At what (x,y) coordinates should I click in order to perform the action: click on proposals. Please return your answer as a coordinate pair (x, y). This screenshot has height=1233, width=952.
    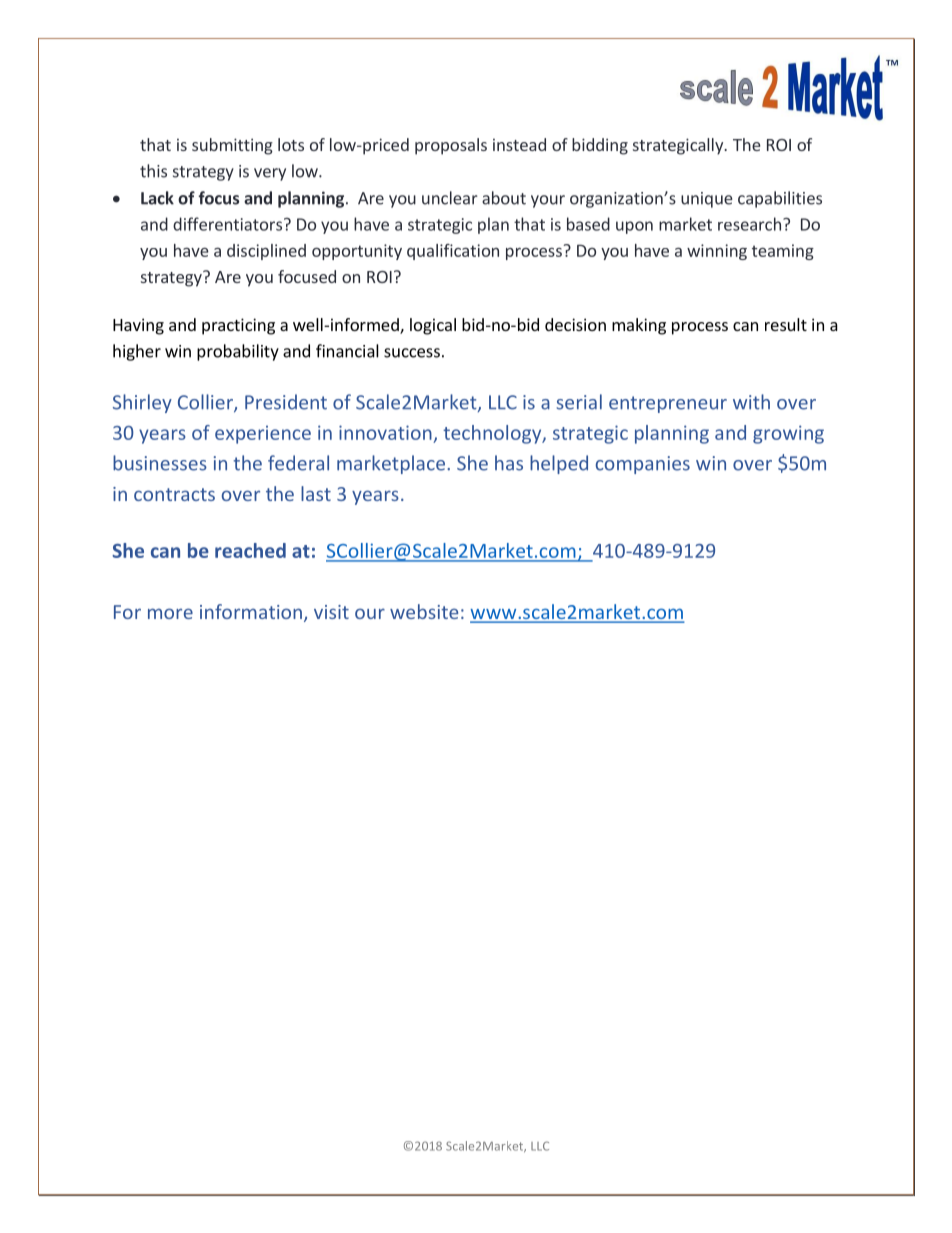
    Looking at the image, I should click on (451, 146).
